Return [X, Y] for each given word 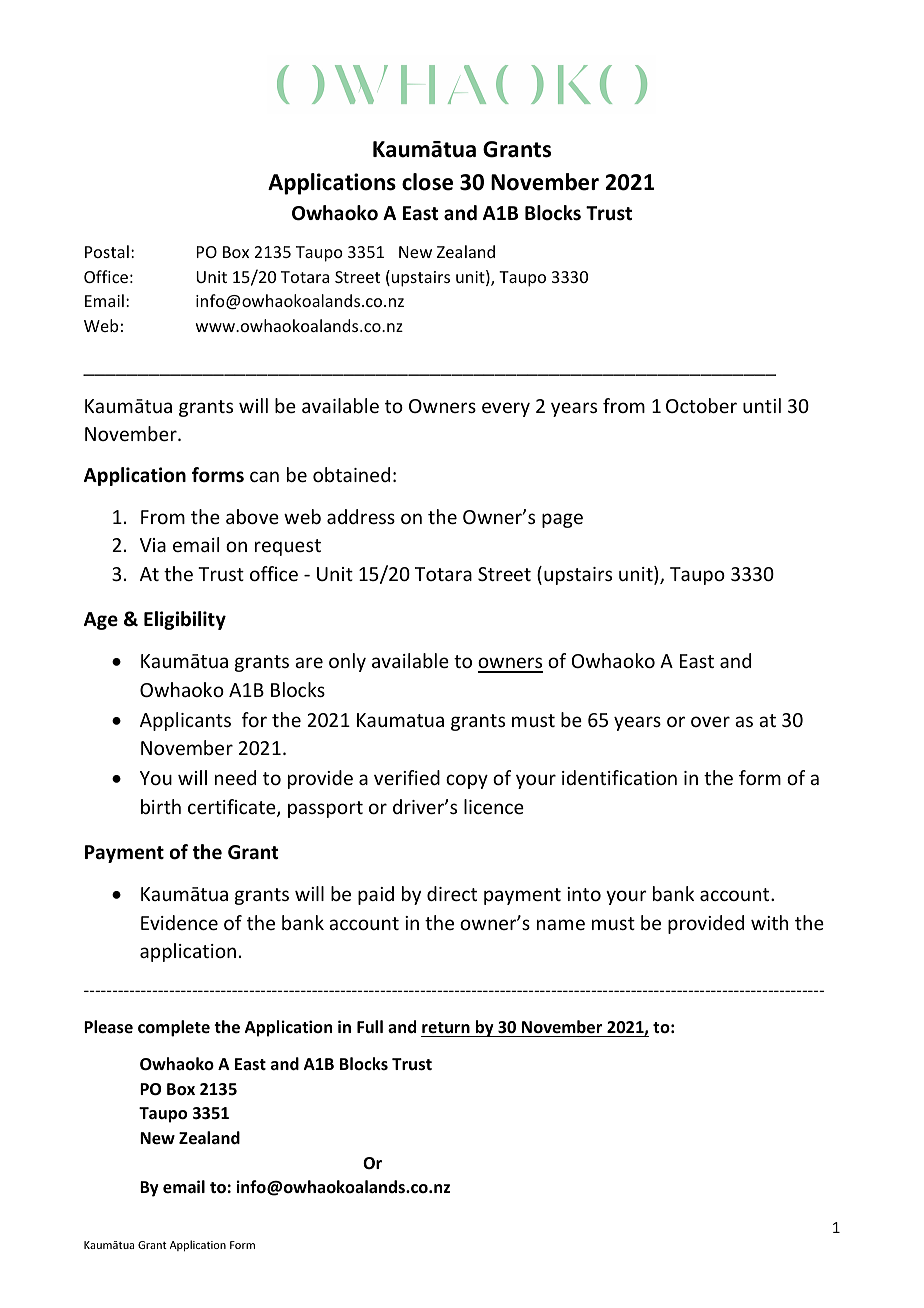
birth [161, 806]
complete [174, 1028]
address [361, 516]
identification [619, 777]
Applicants [185, 721]
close [427, 182]
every [506, 409]
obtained [351, 474]
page [562, 520]
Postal [107, 251]
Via [153, 545]
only [347, 662]
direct [452, 893]
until [762, 405]
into [584, 894]
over [710, 721]
